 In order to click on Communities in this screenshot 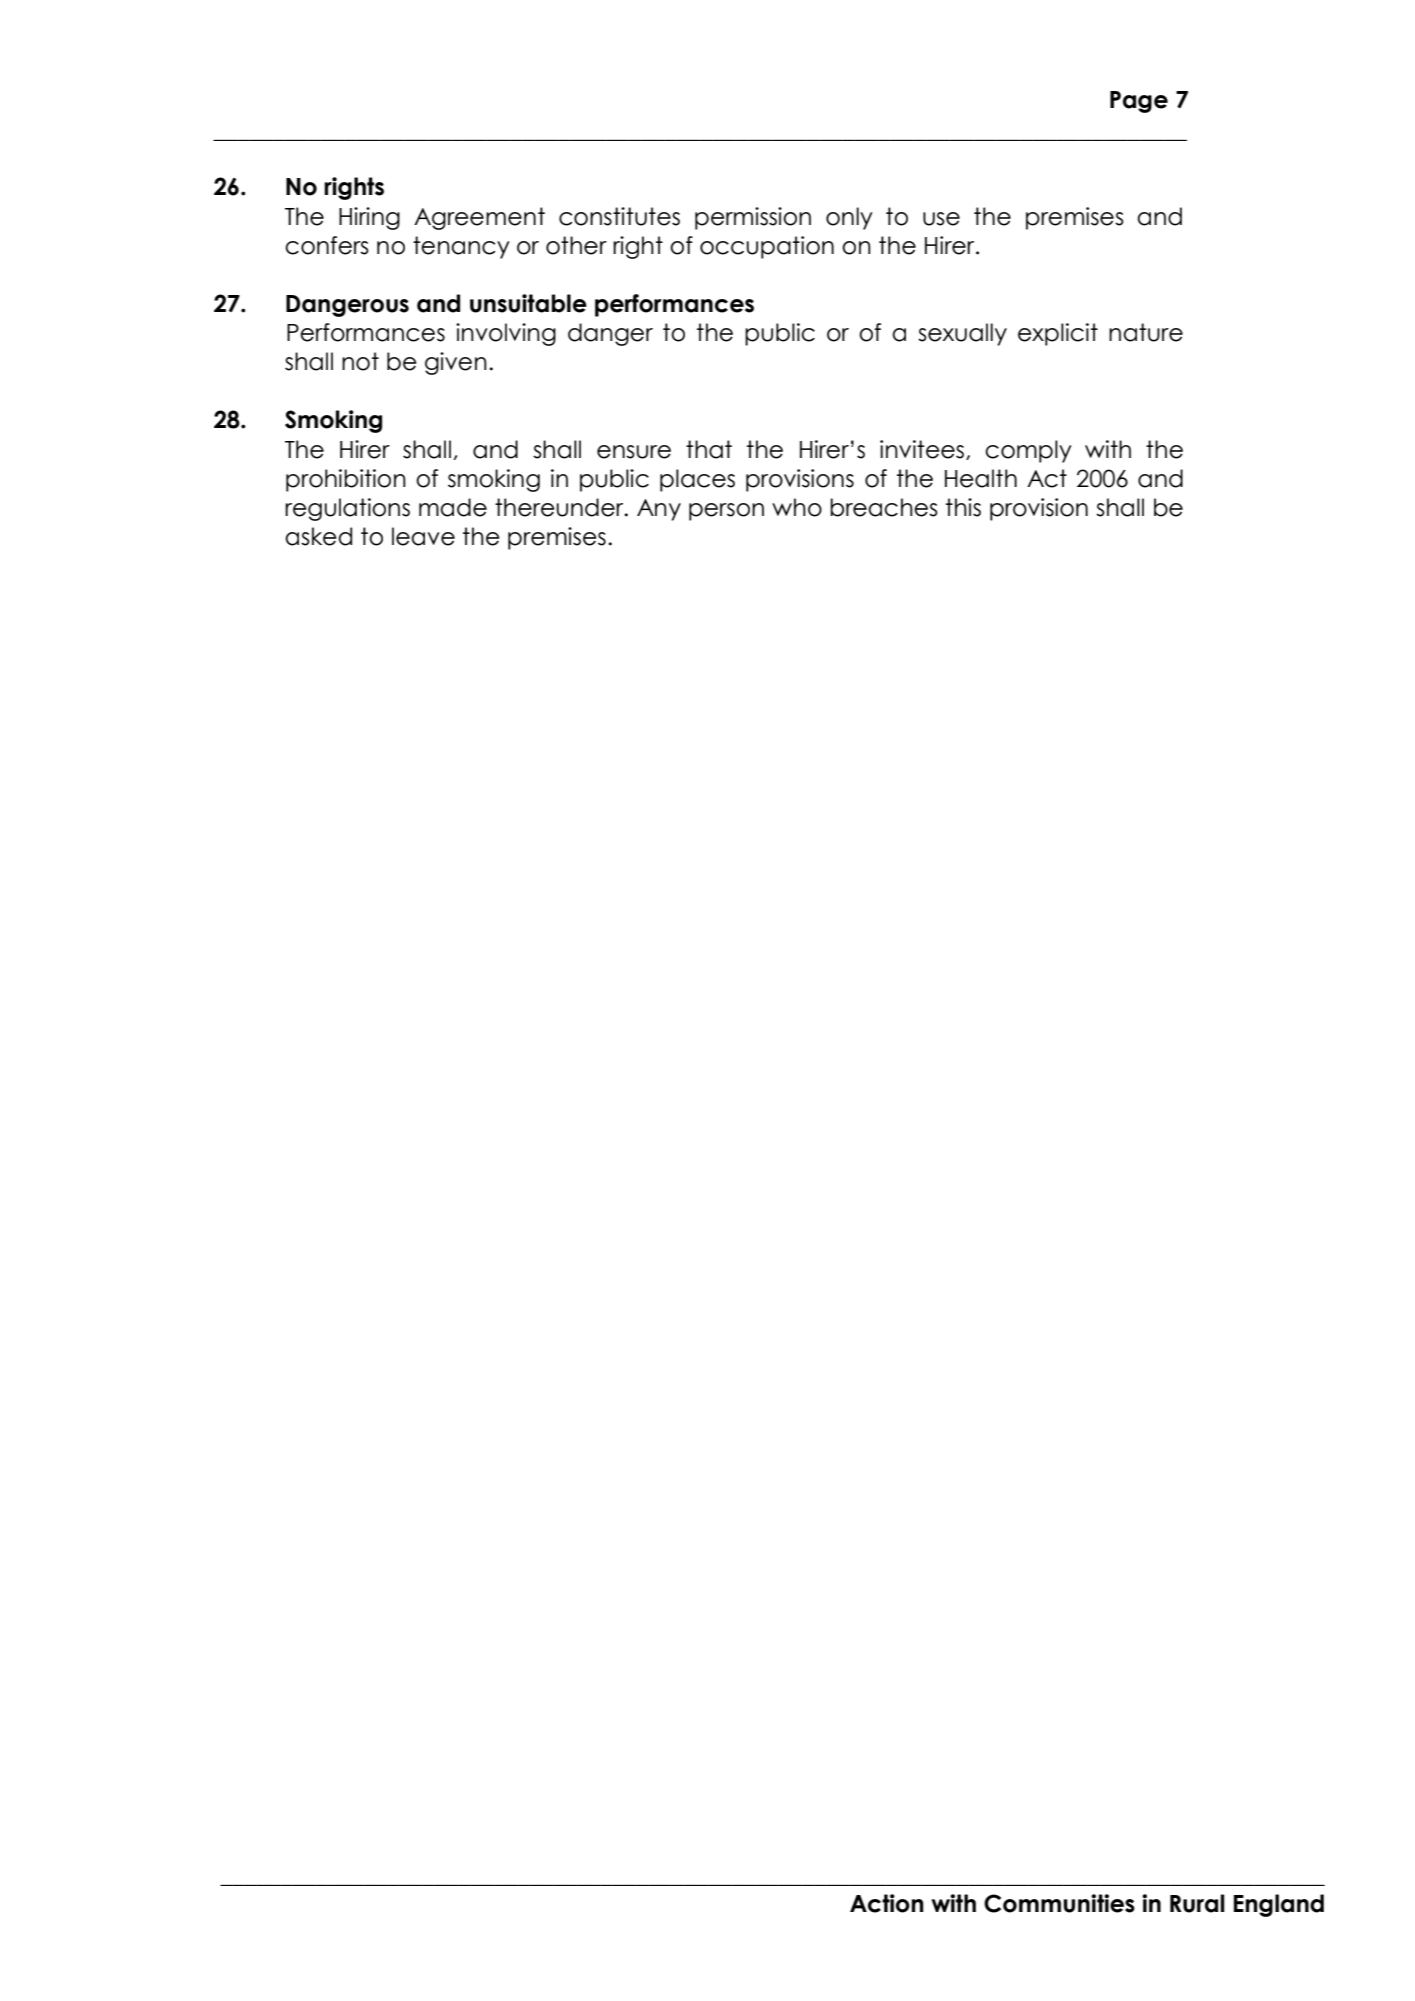, I will do `click(1059, 1903)`.
